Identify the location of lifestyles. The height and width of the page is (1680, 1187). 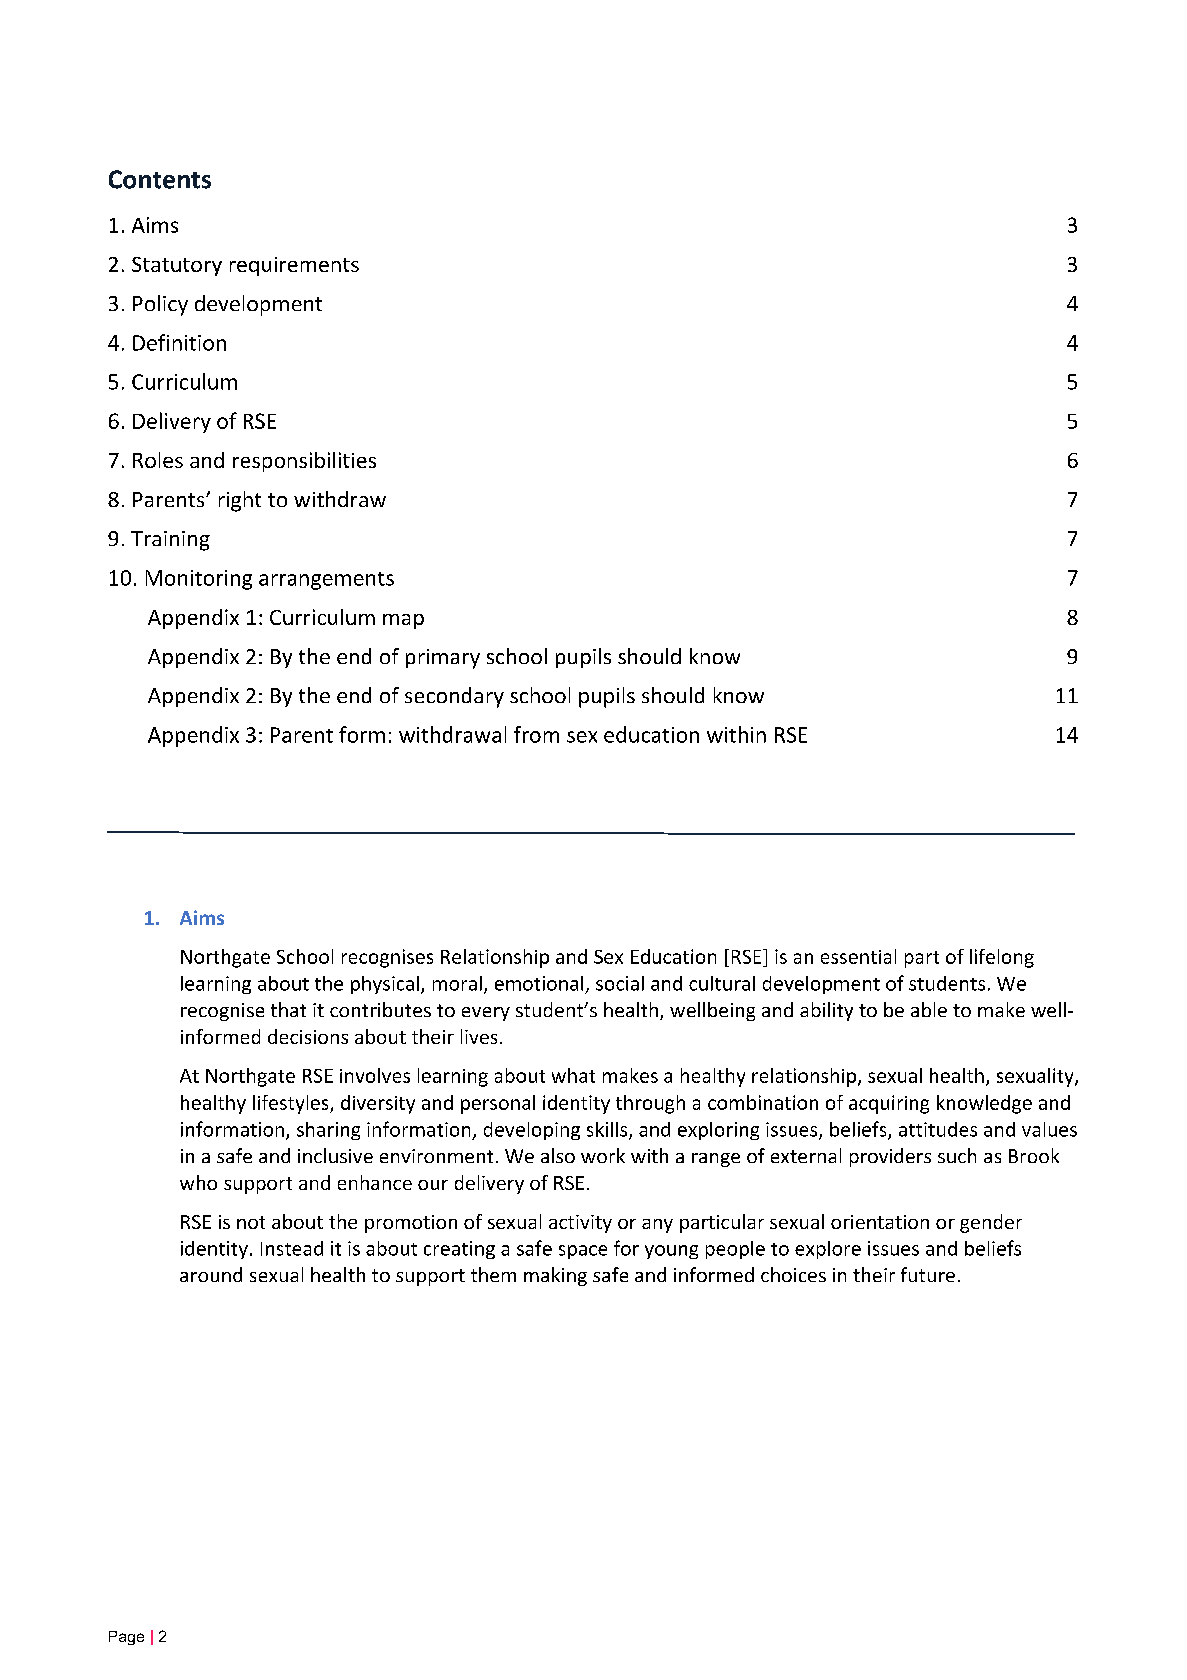
(292, 1104).
